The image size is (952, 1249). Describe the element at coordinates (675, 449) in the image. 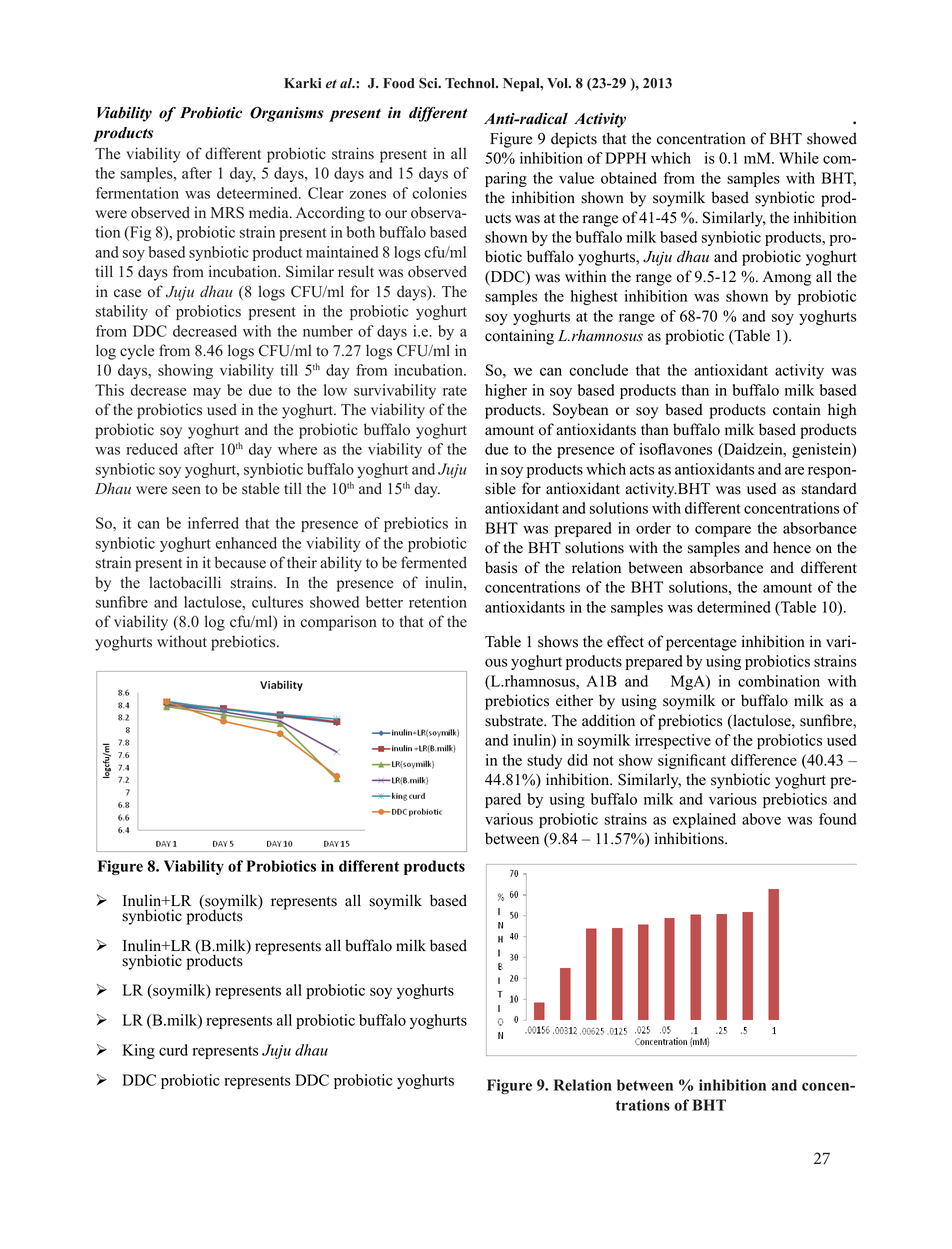

I see `isoflavones` at that location.
